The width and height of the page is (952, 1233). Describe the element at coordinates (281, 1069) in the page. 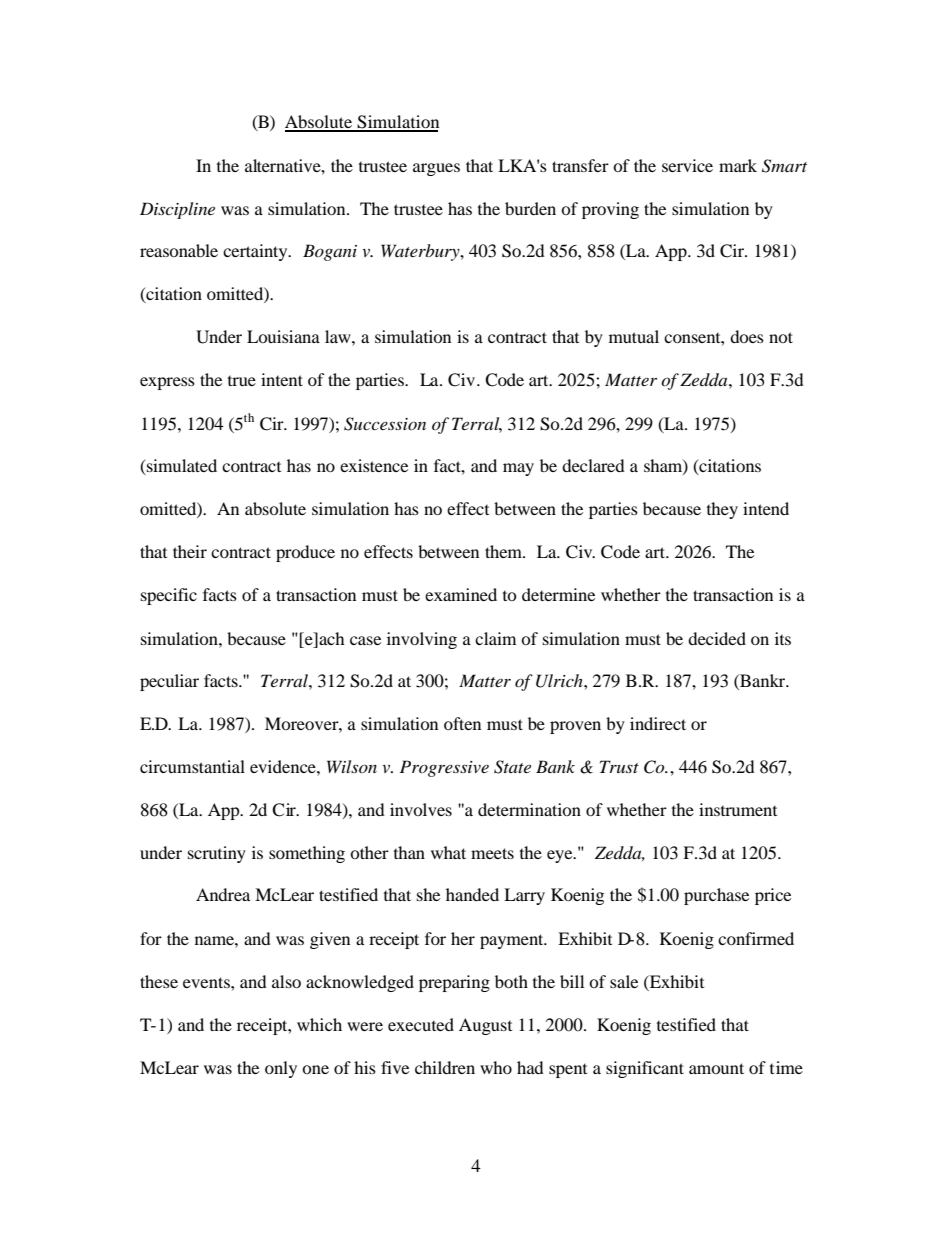

I see `only` at that location.
